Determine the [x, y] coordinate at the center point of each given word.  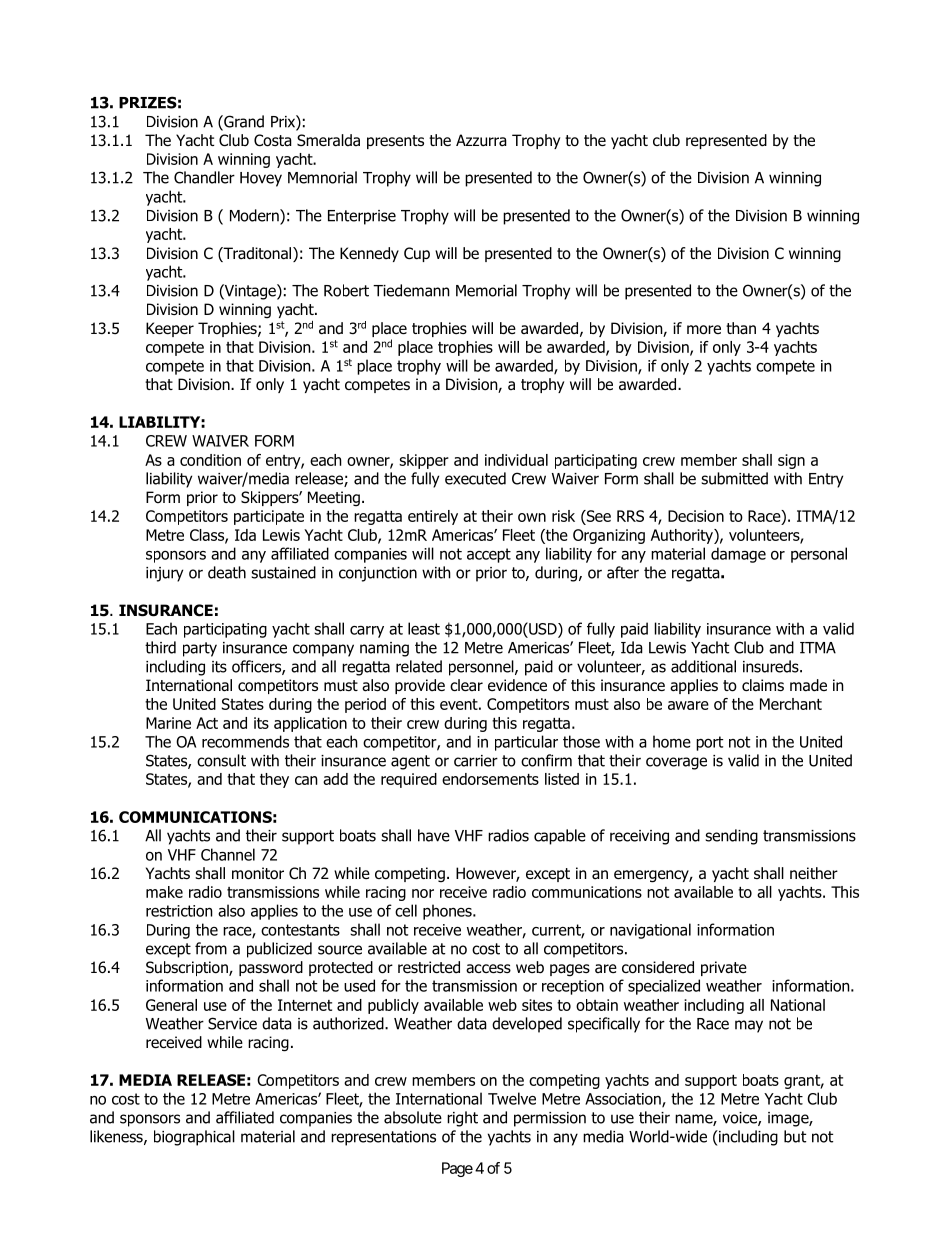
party [200, 649]
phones [448, 912]
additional [703, 666]
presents [395, 142]
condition [210, 460]
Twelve [512, 1098]
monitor [258, 873]
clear [466, 685]
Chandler [204, 177]
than [741, 328]
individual [516, 460]
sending [732, 837]
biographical [194, 1138]
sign [791, 461]
